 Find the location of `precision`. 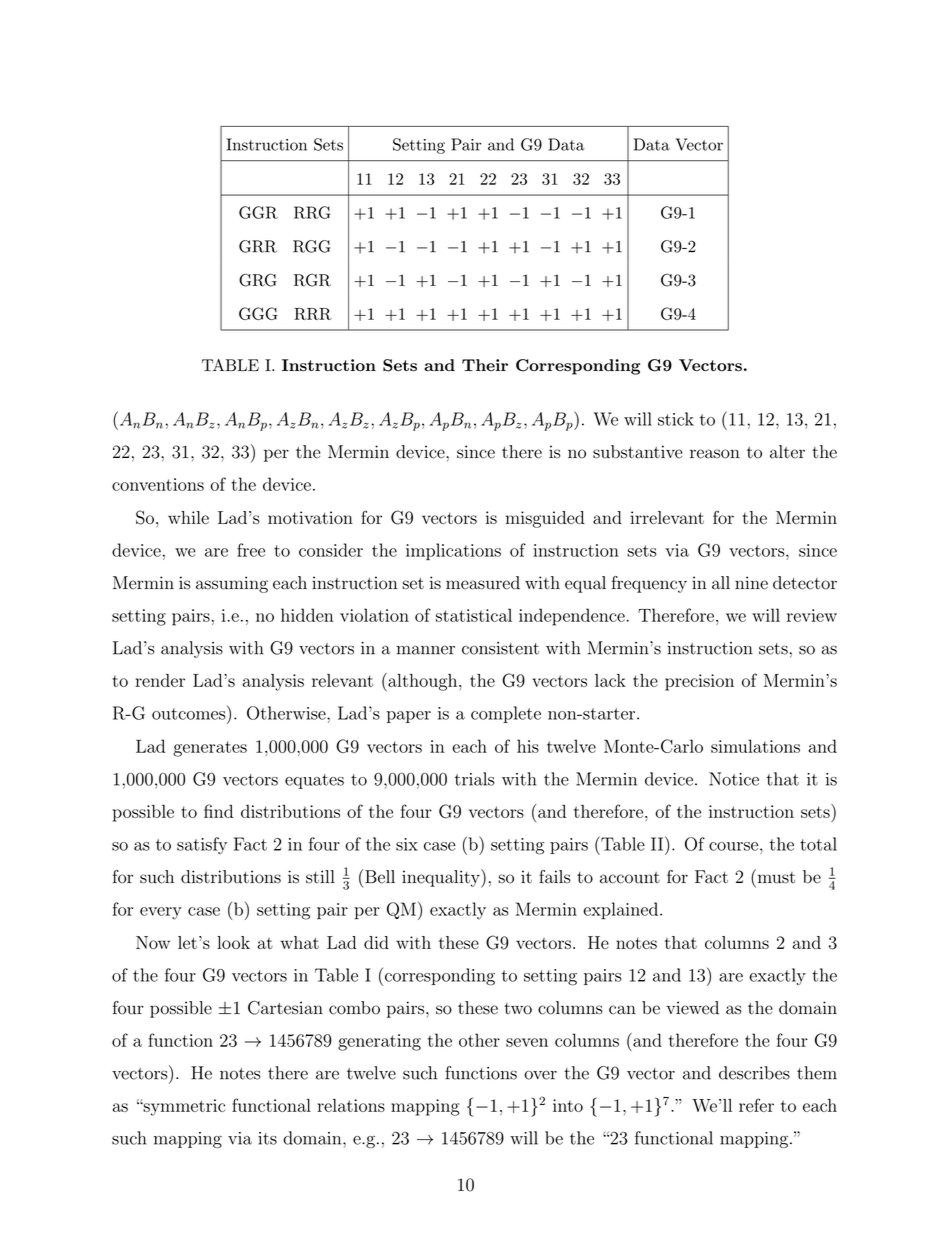

precision is located at coordinates (699, 682).
